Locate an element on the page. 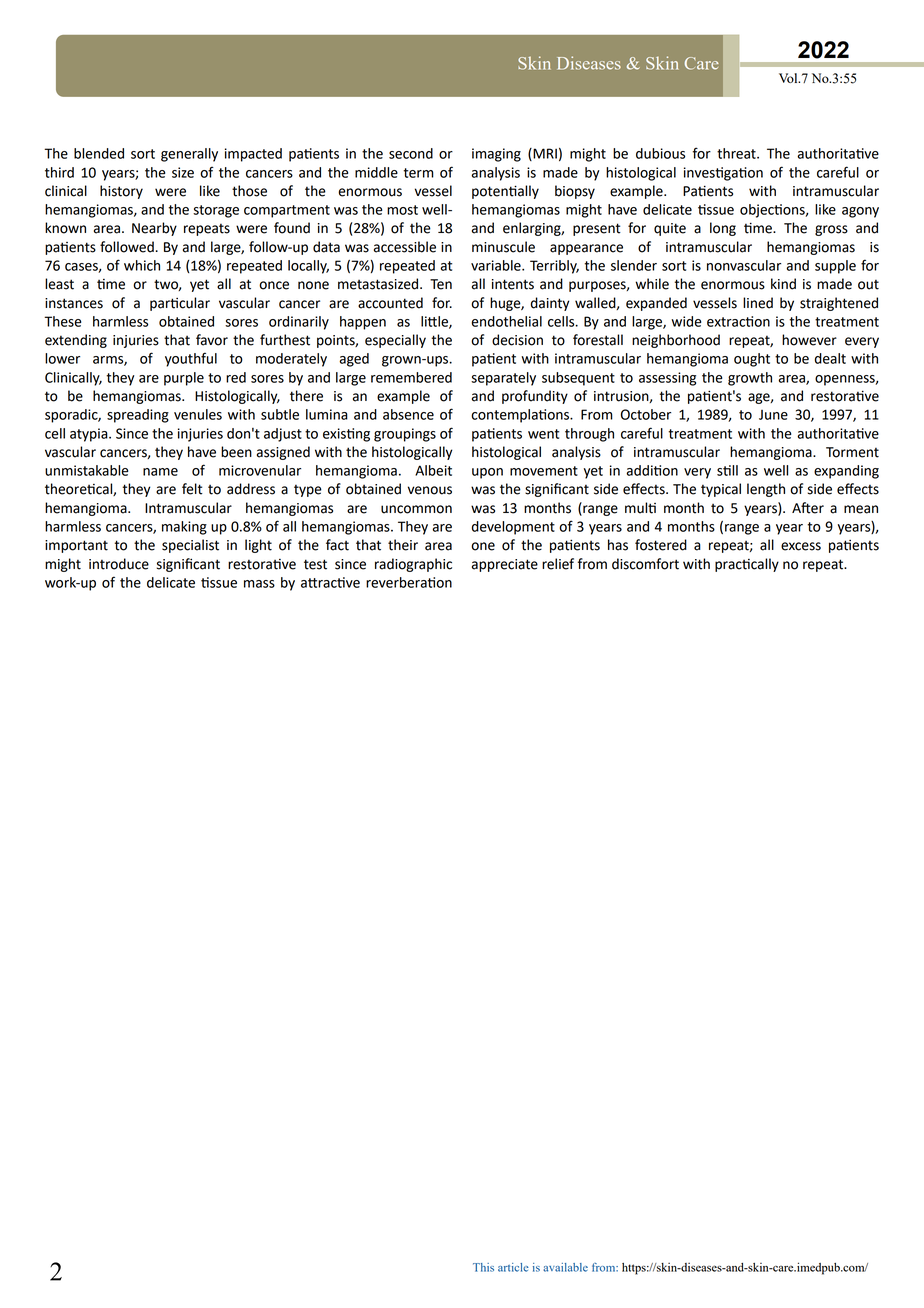 The height and width of the page is (1308, 924). appreciate is located at coordinates (505, 565).
